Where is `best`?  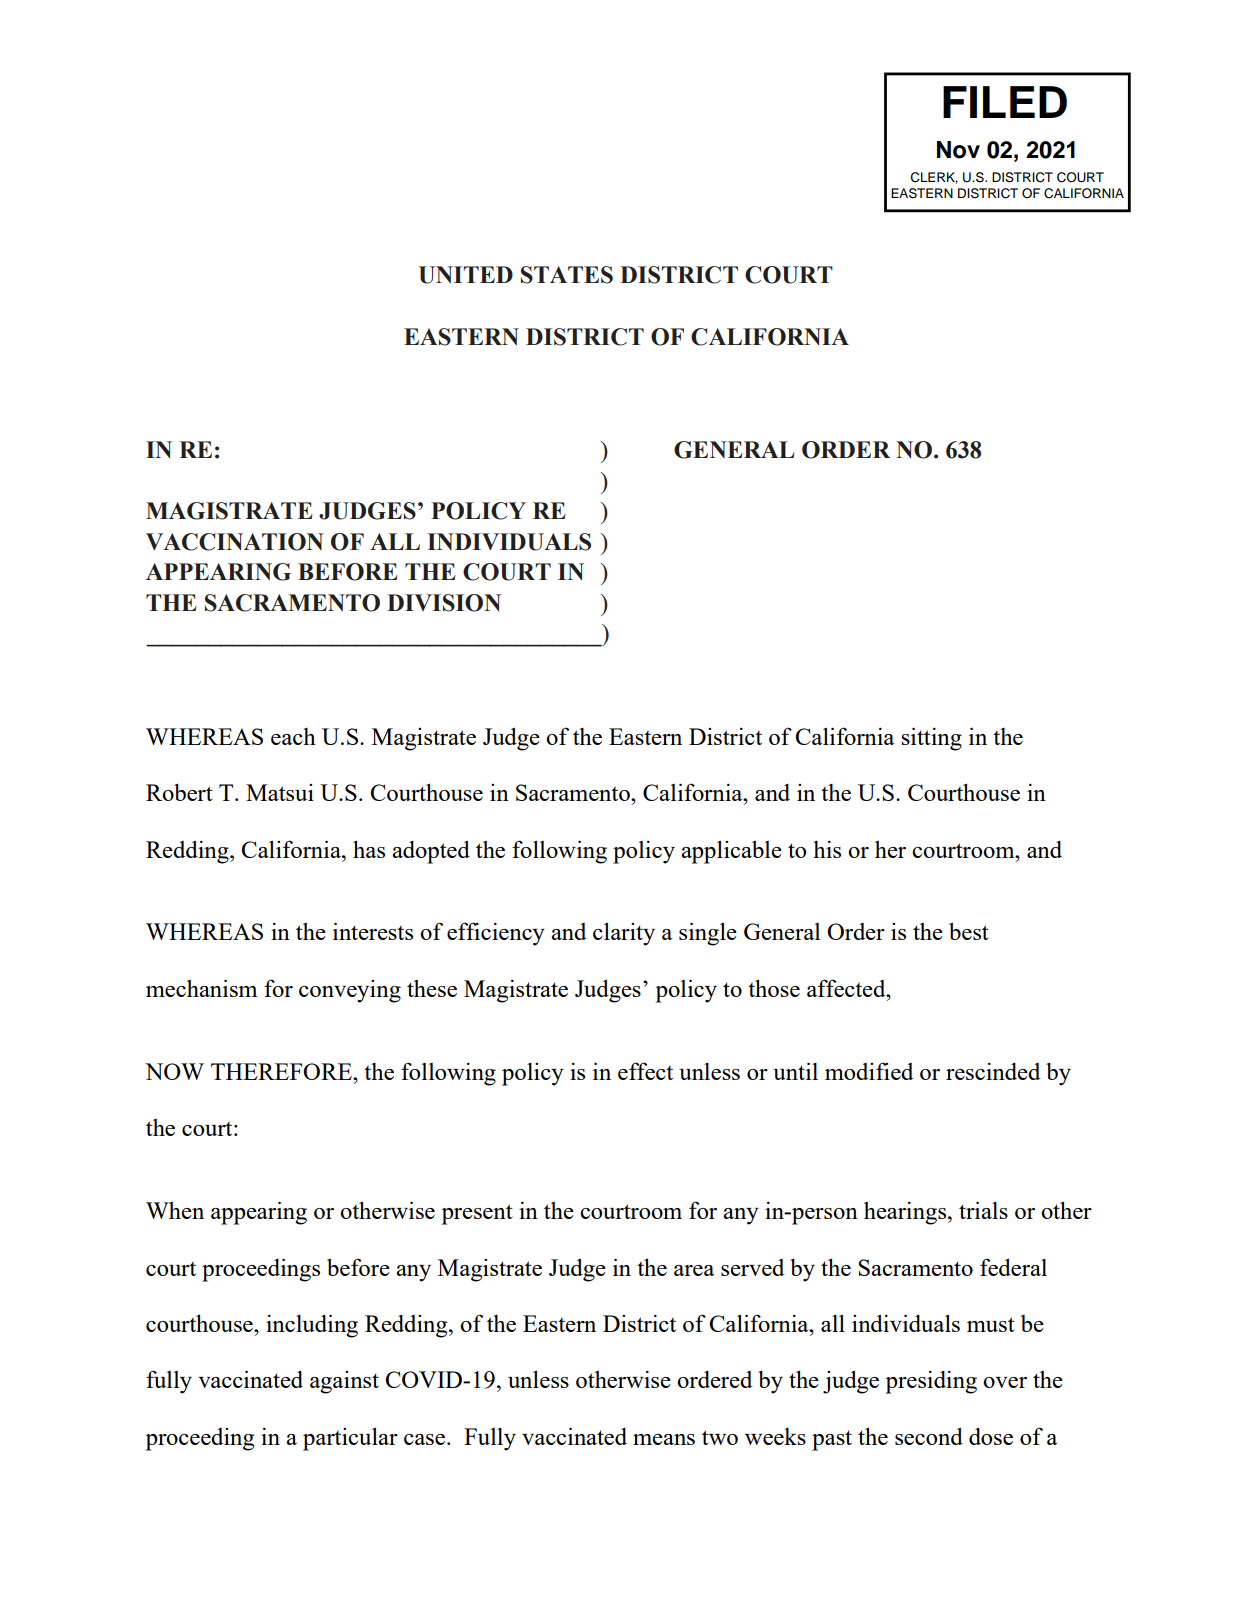
best is located at coordinates (969, 931).
